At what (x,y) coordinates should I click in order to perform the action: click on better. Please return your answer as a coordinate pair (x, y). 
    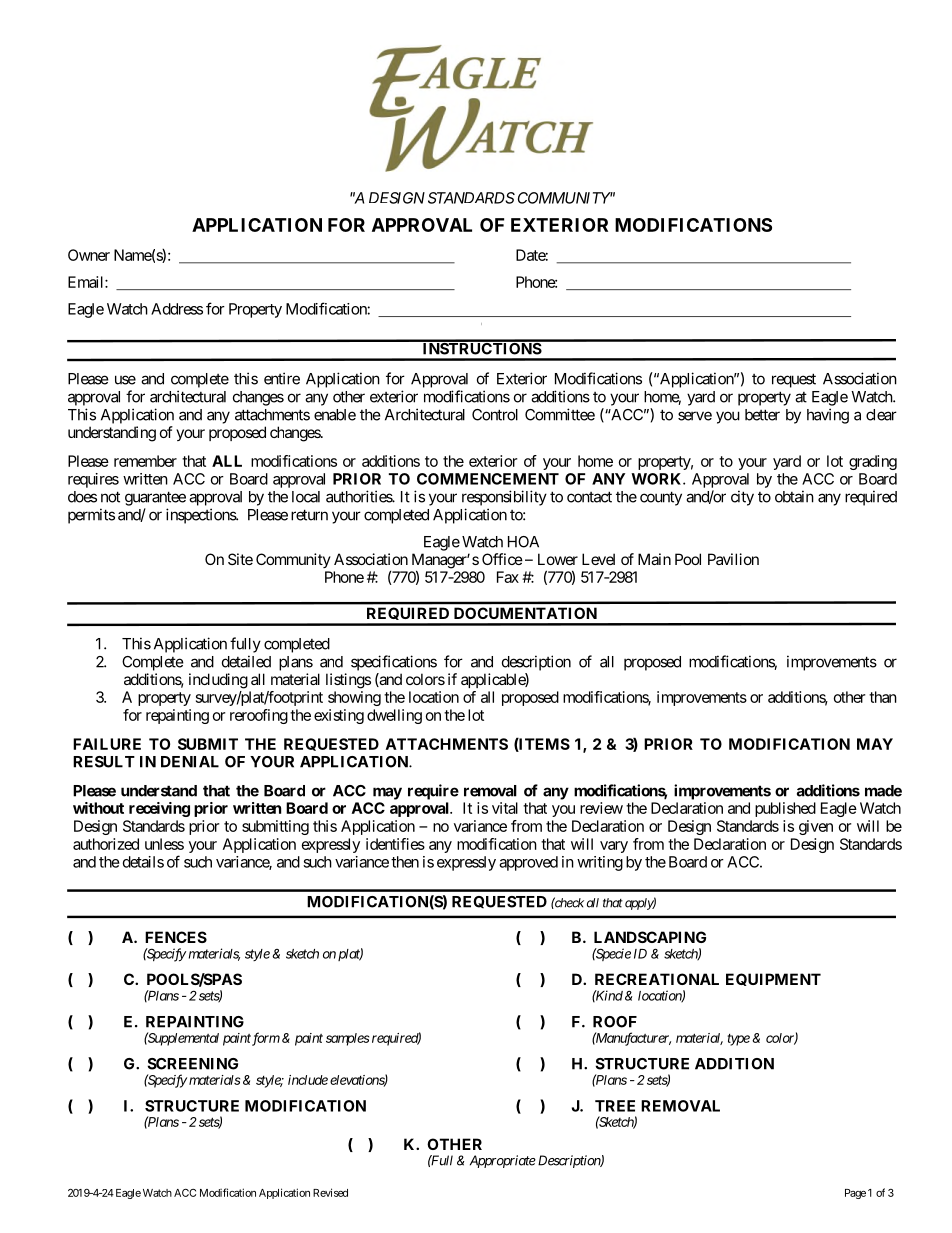
    Looking at the image, I should click on (762, 415).
